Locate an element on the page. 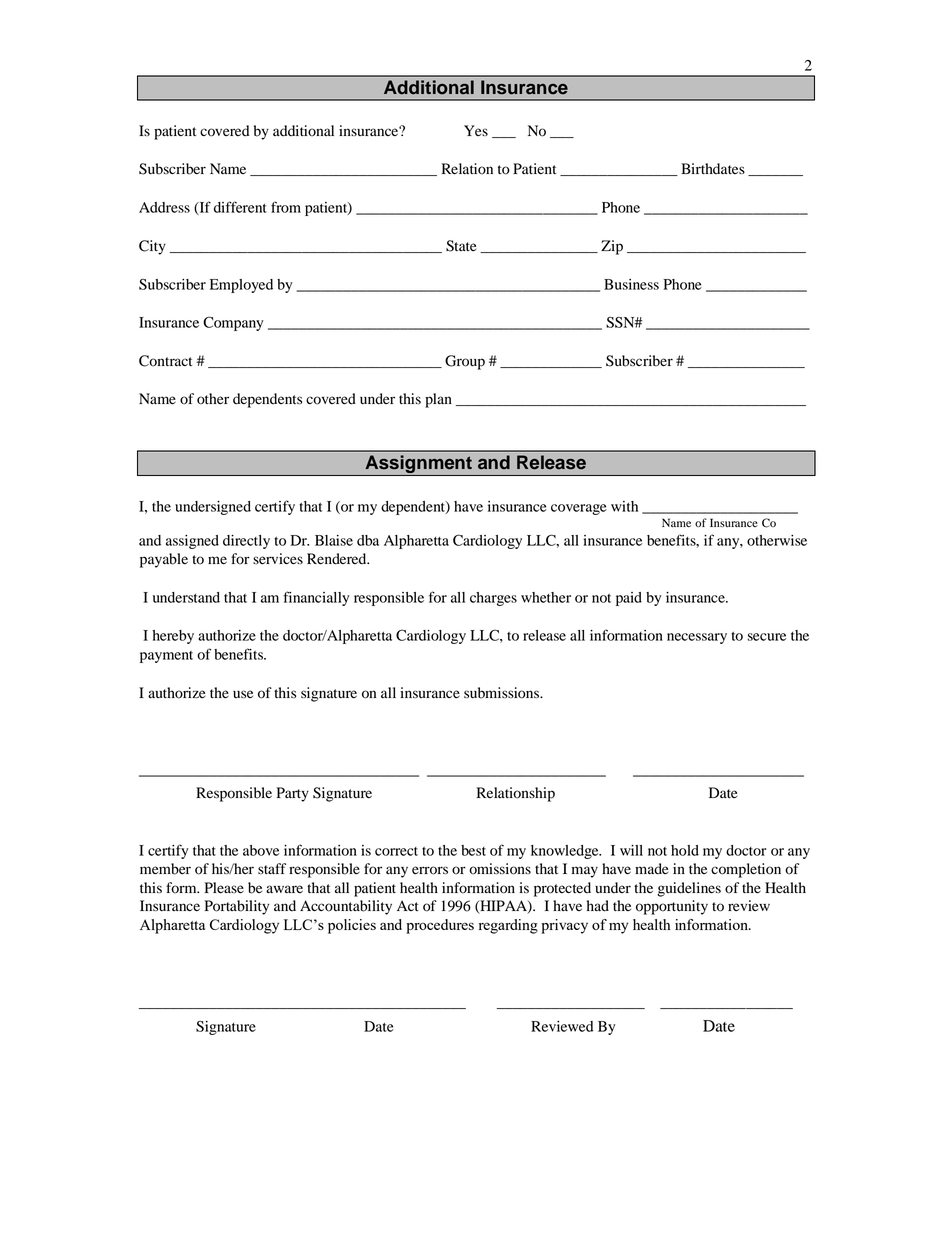  hereby is located at coordinates (173, 637).
